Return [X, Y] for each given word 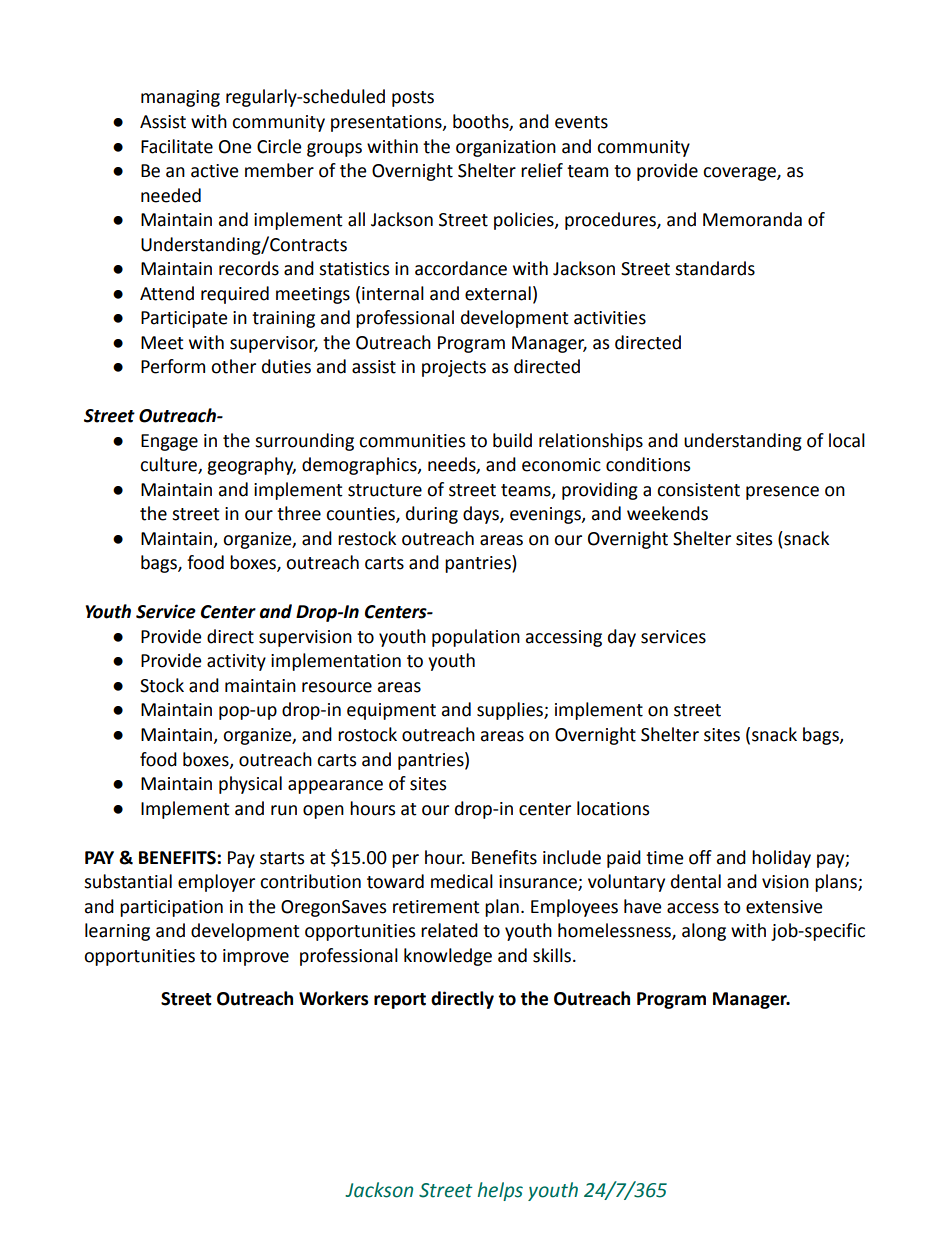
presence [782, 493]
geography [251, 466]
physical [250, 785]
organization [506, 148]
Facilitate [177, 146]
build [512, 440]
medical [462, 881]
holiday [781, 859]
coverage [740, 174]
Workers [333, 998]
